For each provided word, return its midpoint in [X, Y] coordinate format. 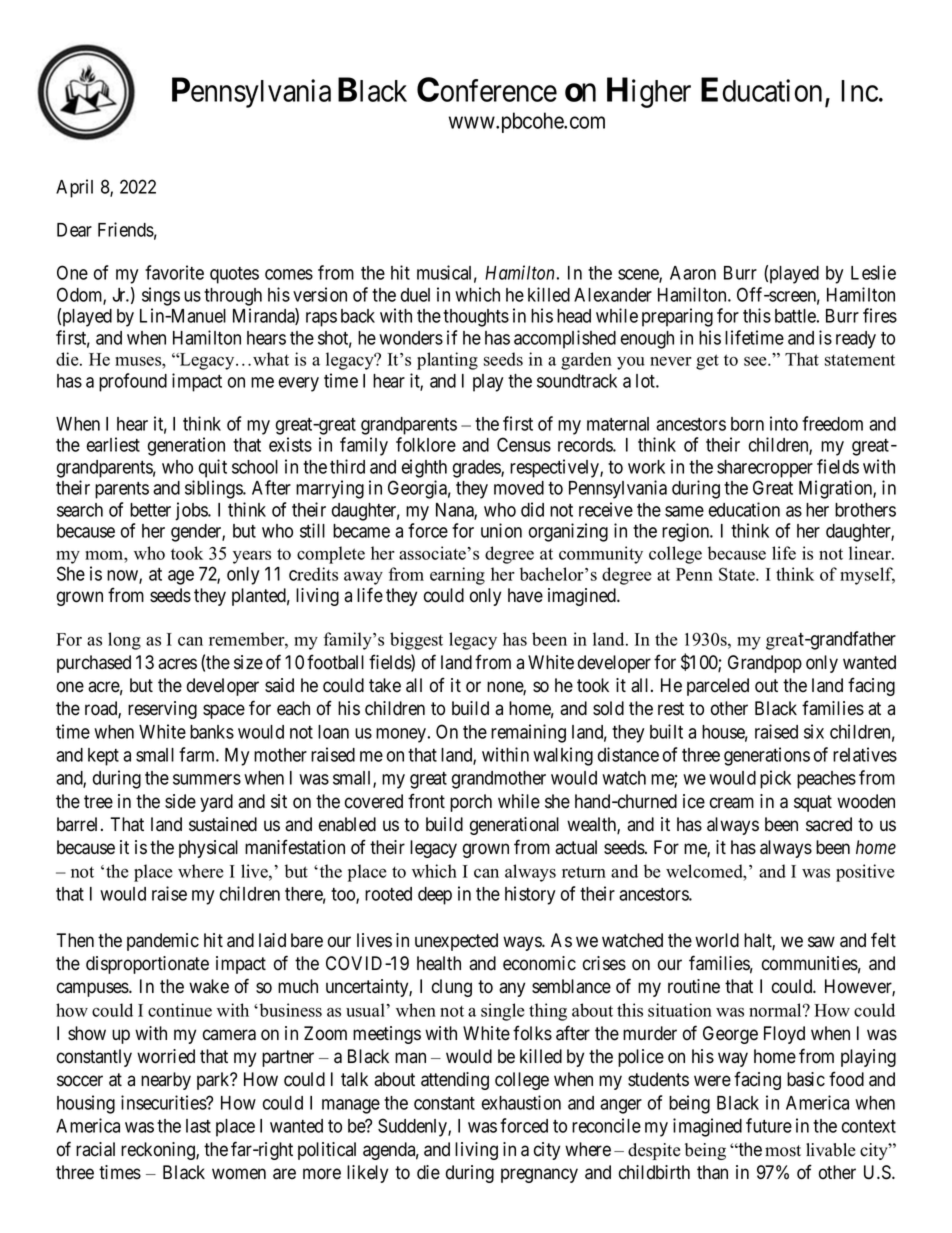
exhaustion [521, 1102]
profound [133, 382]
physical [208, 849]
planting [447, 361]
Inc [859, 91]
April [74, 188]
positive [865, 873]
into [784, 423]
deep [435, 896]
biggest [416, 641]
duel [415, 295]
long [124, 641]
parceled [718, 687]
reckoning [159, 1151]
